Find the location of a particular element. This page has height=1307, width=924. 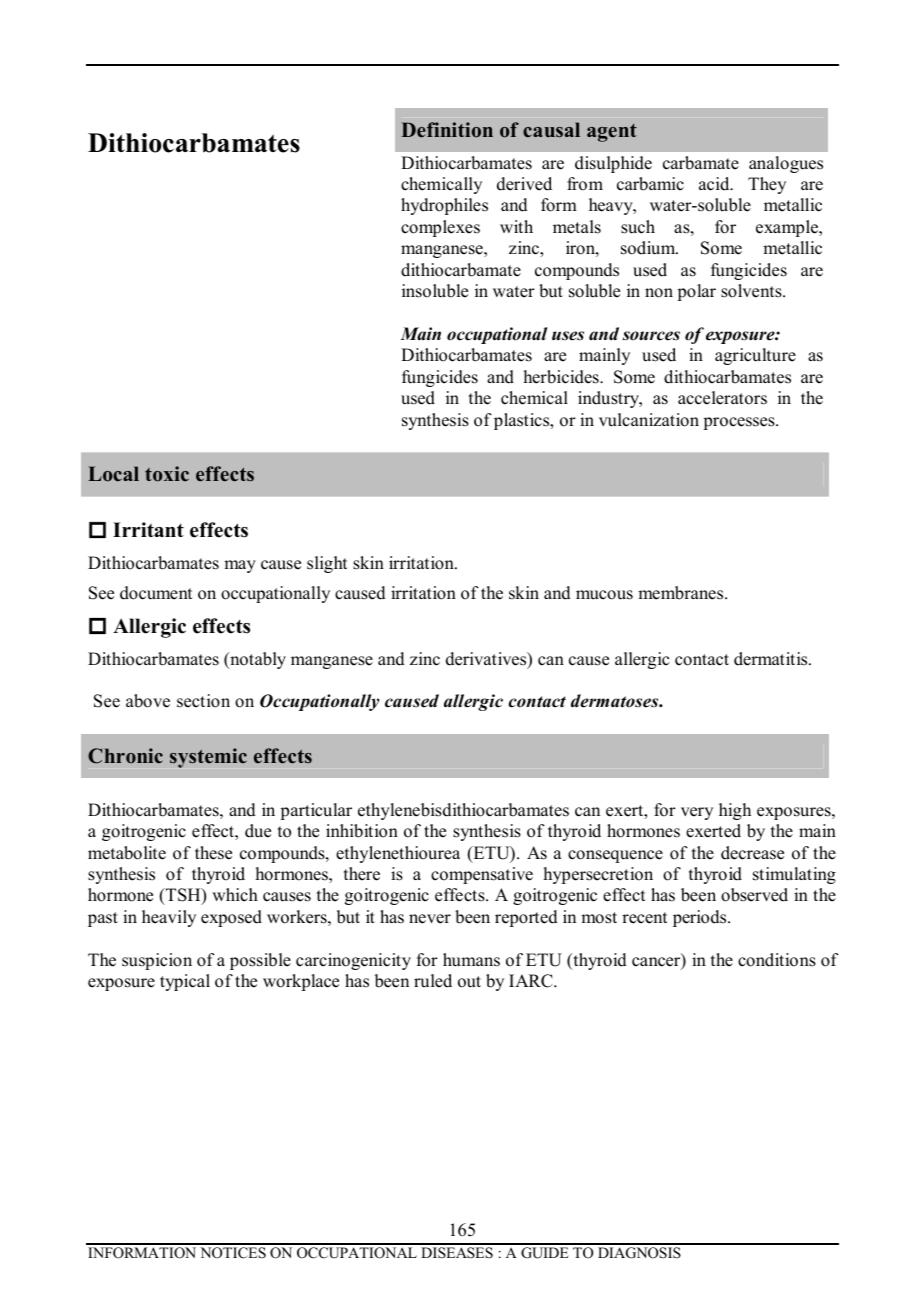

document is located at coordinates (156, 593).
